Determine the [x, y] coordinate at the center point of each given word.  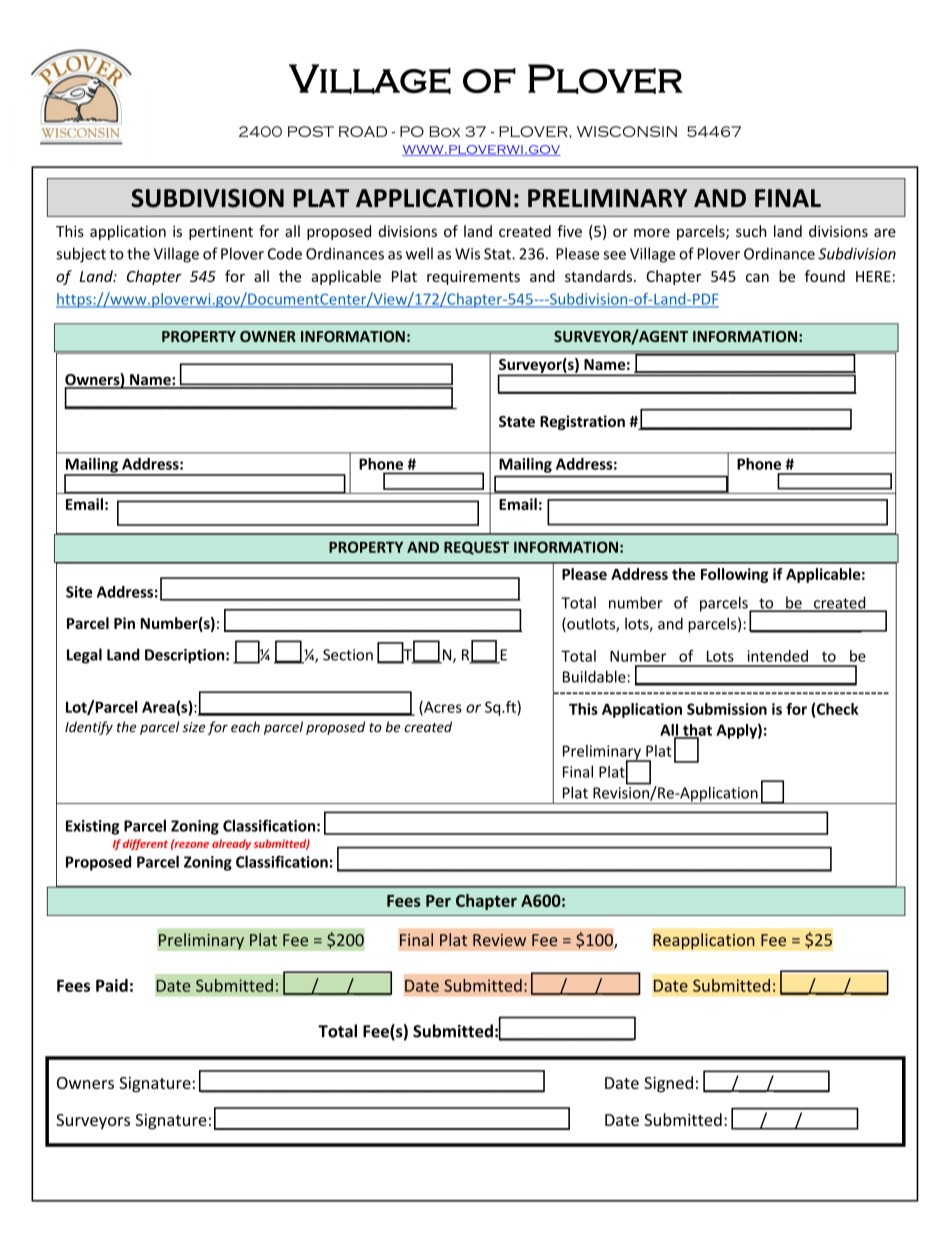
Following [734, 575]
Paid [112, 985]
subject [81, 255]
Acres [442, 708]
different [145, 844]
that [696, 731]
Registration [582, 422]
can [757, 278]
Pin [124, 623]
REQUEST [476, 548]
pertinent [221, 233]
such [751, 231]
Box [445, 131]
